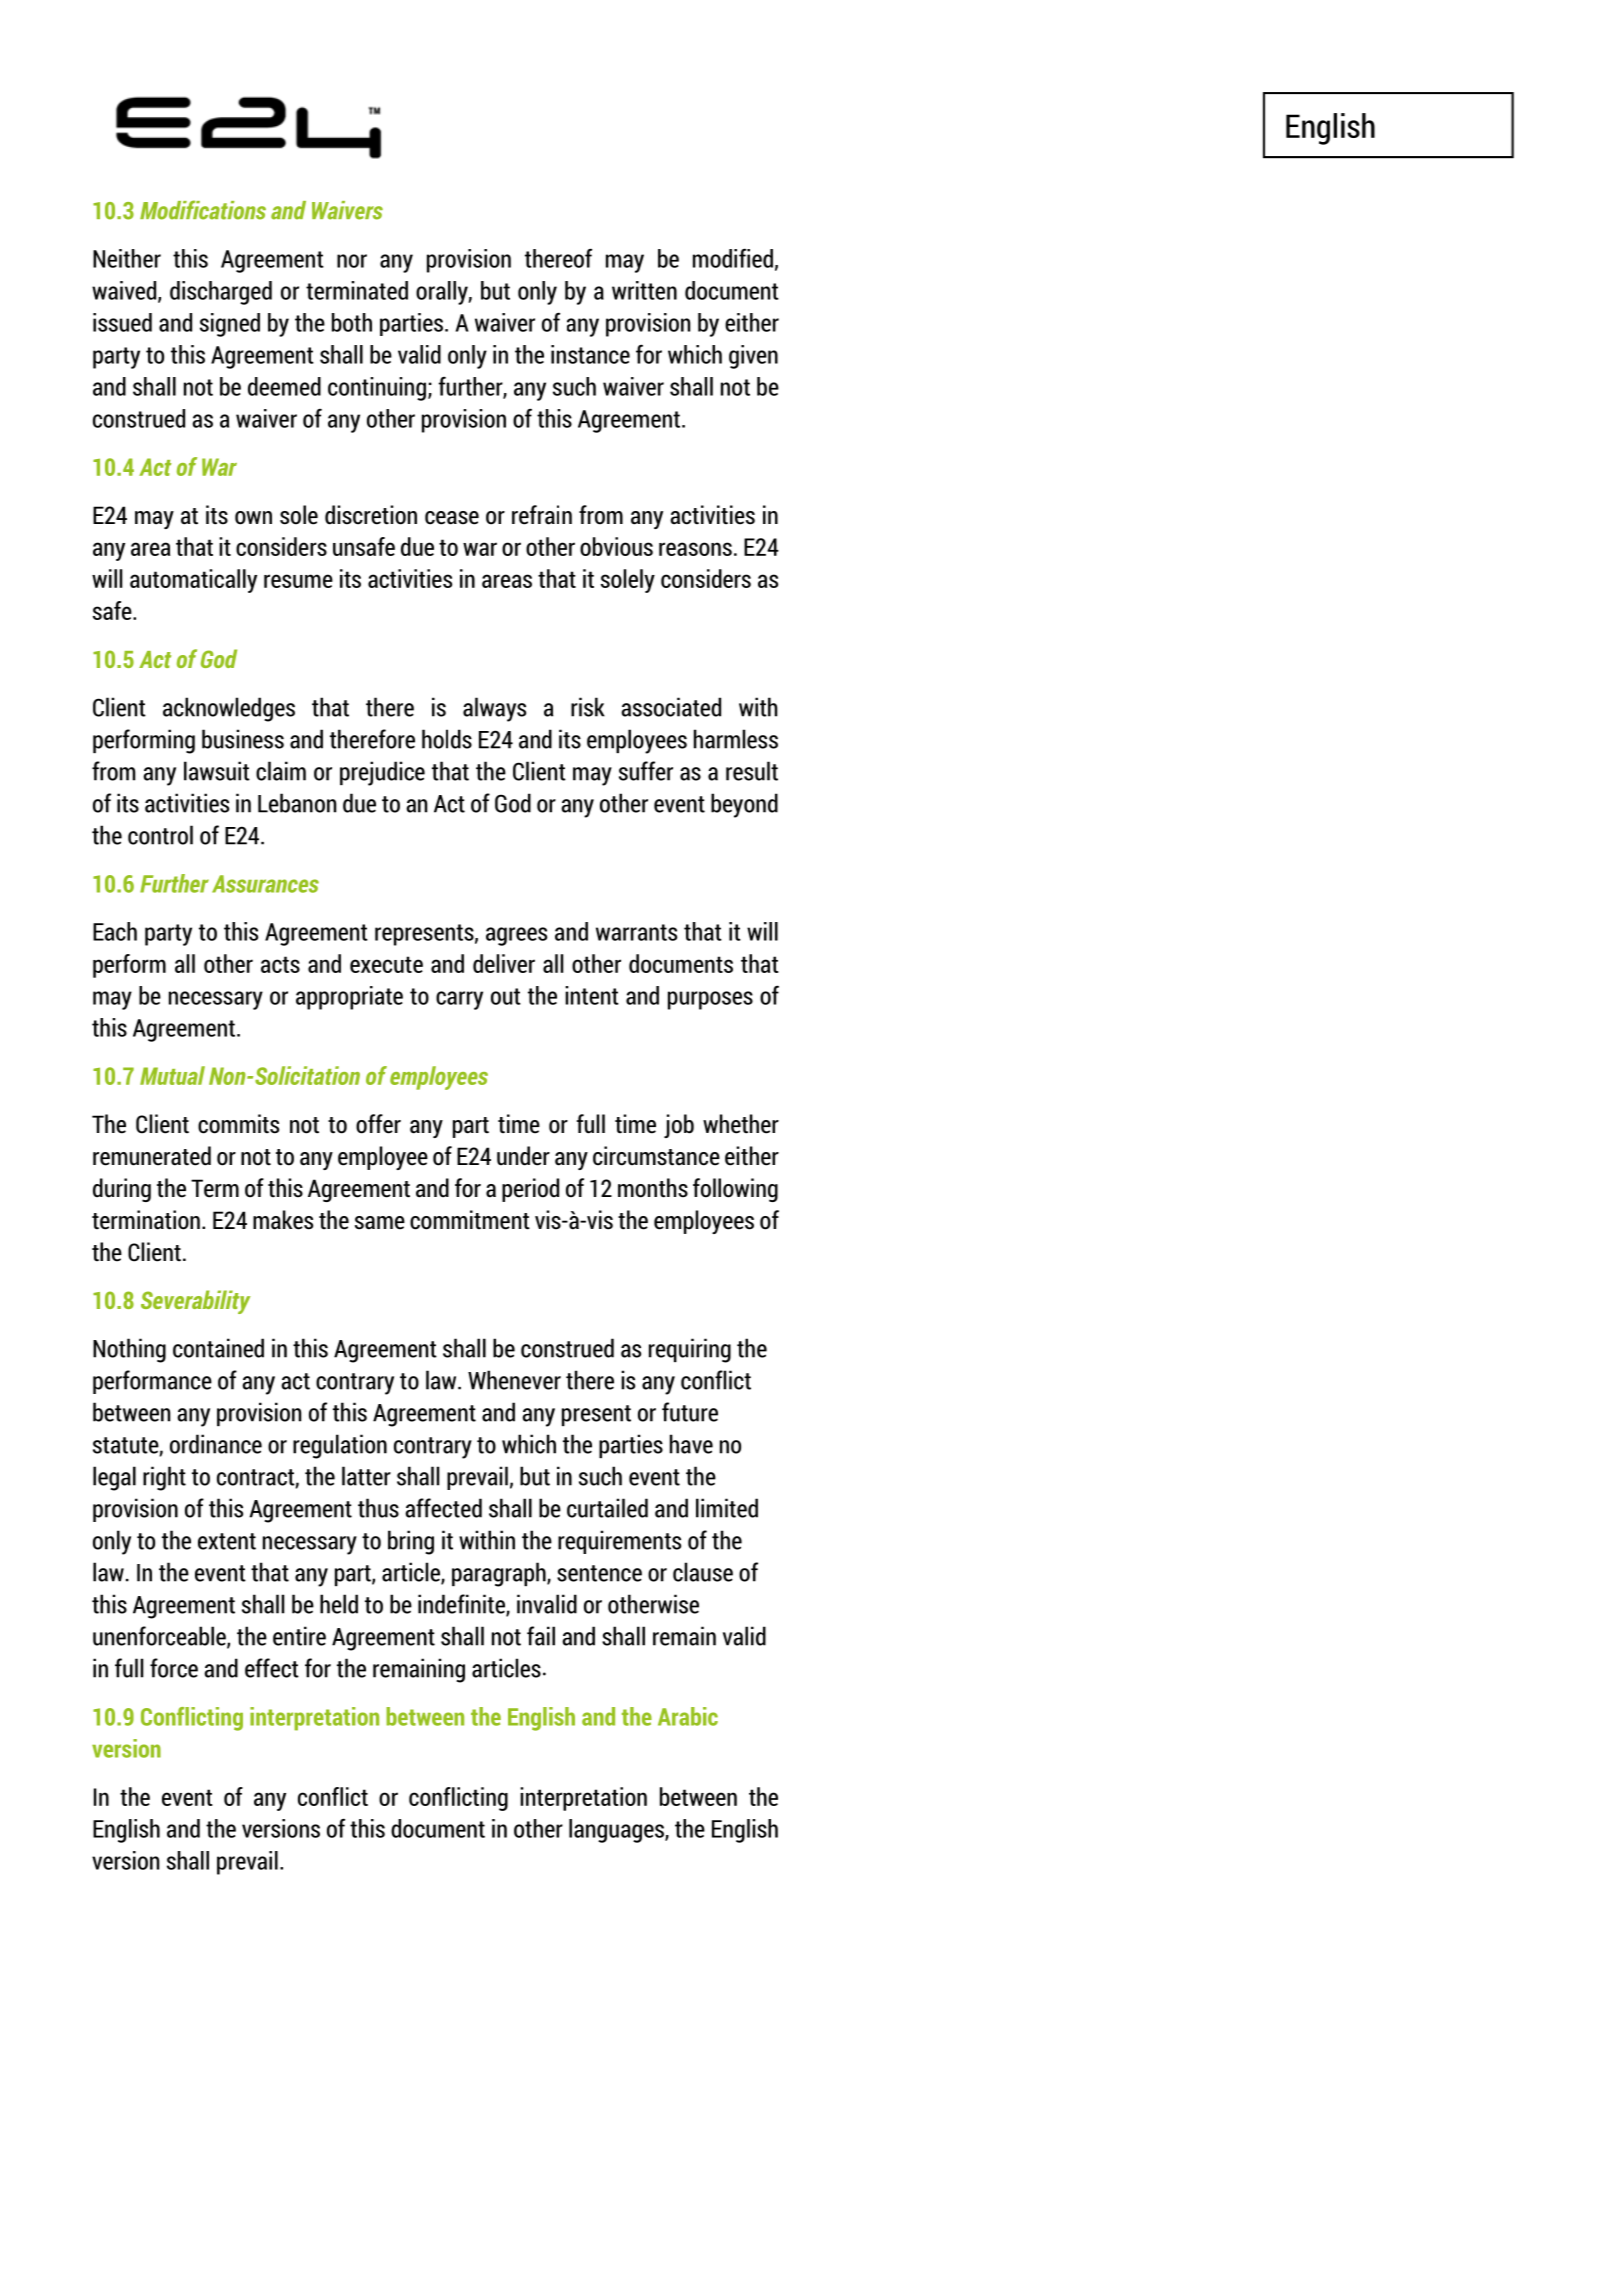 Image resolution: width=1605 pixels, height=2270 pixels. What do you see at coordinates (172, 1075) in the screenshot?
I see `Mutual` at bounding box center [172, 1075].
